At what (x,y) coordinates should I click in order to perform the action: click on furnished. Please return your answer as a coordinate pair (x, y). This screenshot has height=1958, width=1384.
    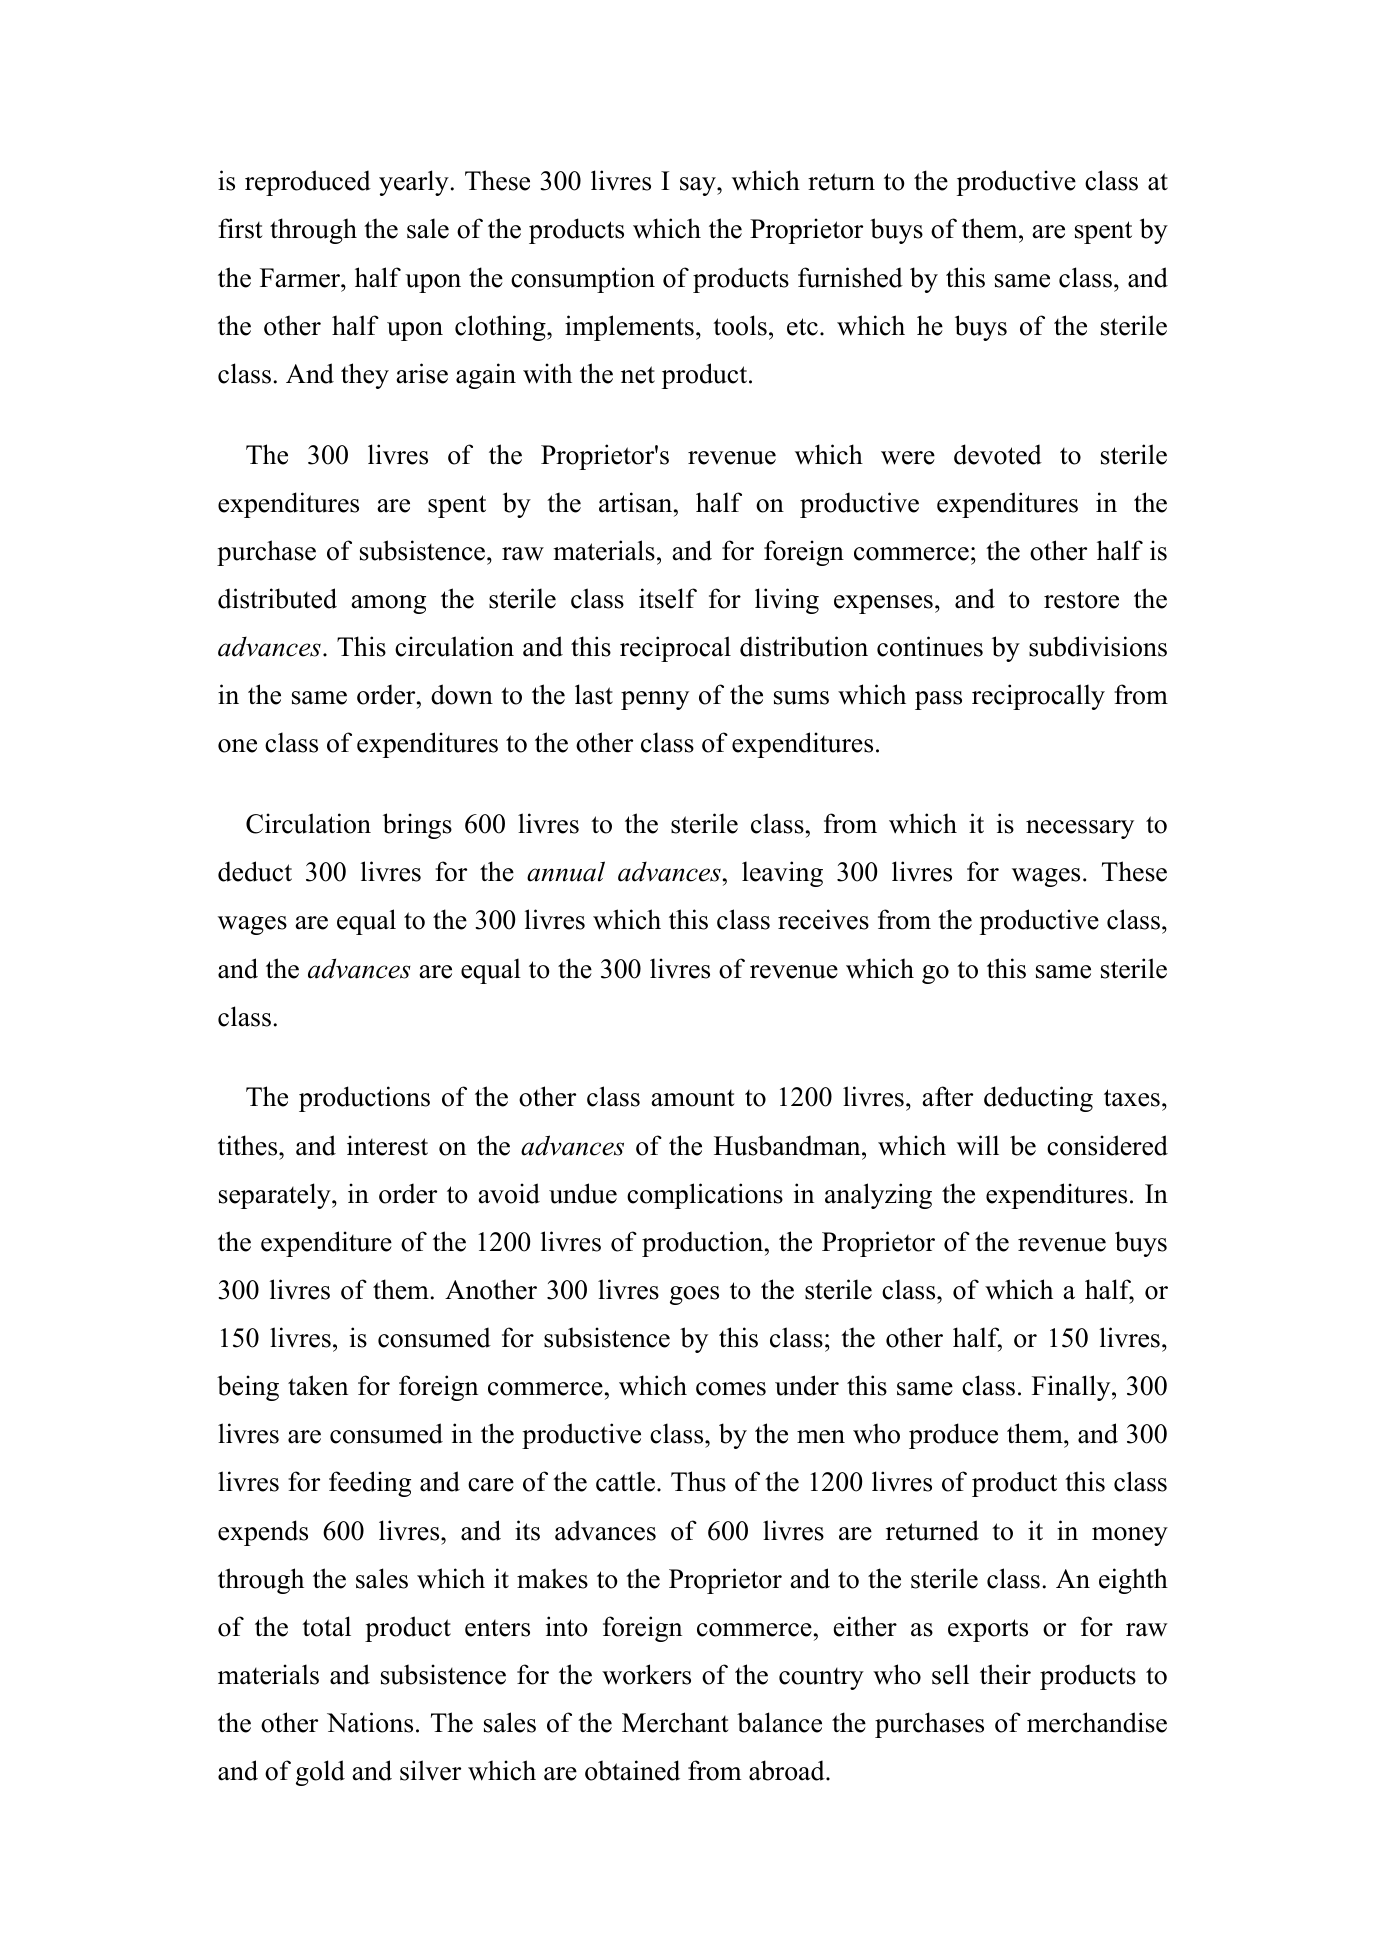
    Looking at the image, I should click on (850, 277).
